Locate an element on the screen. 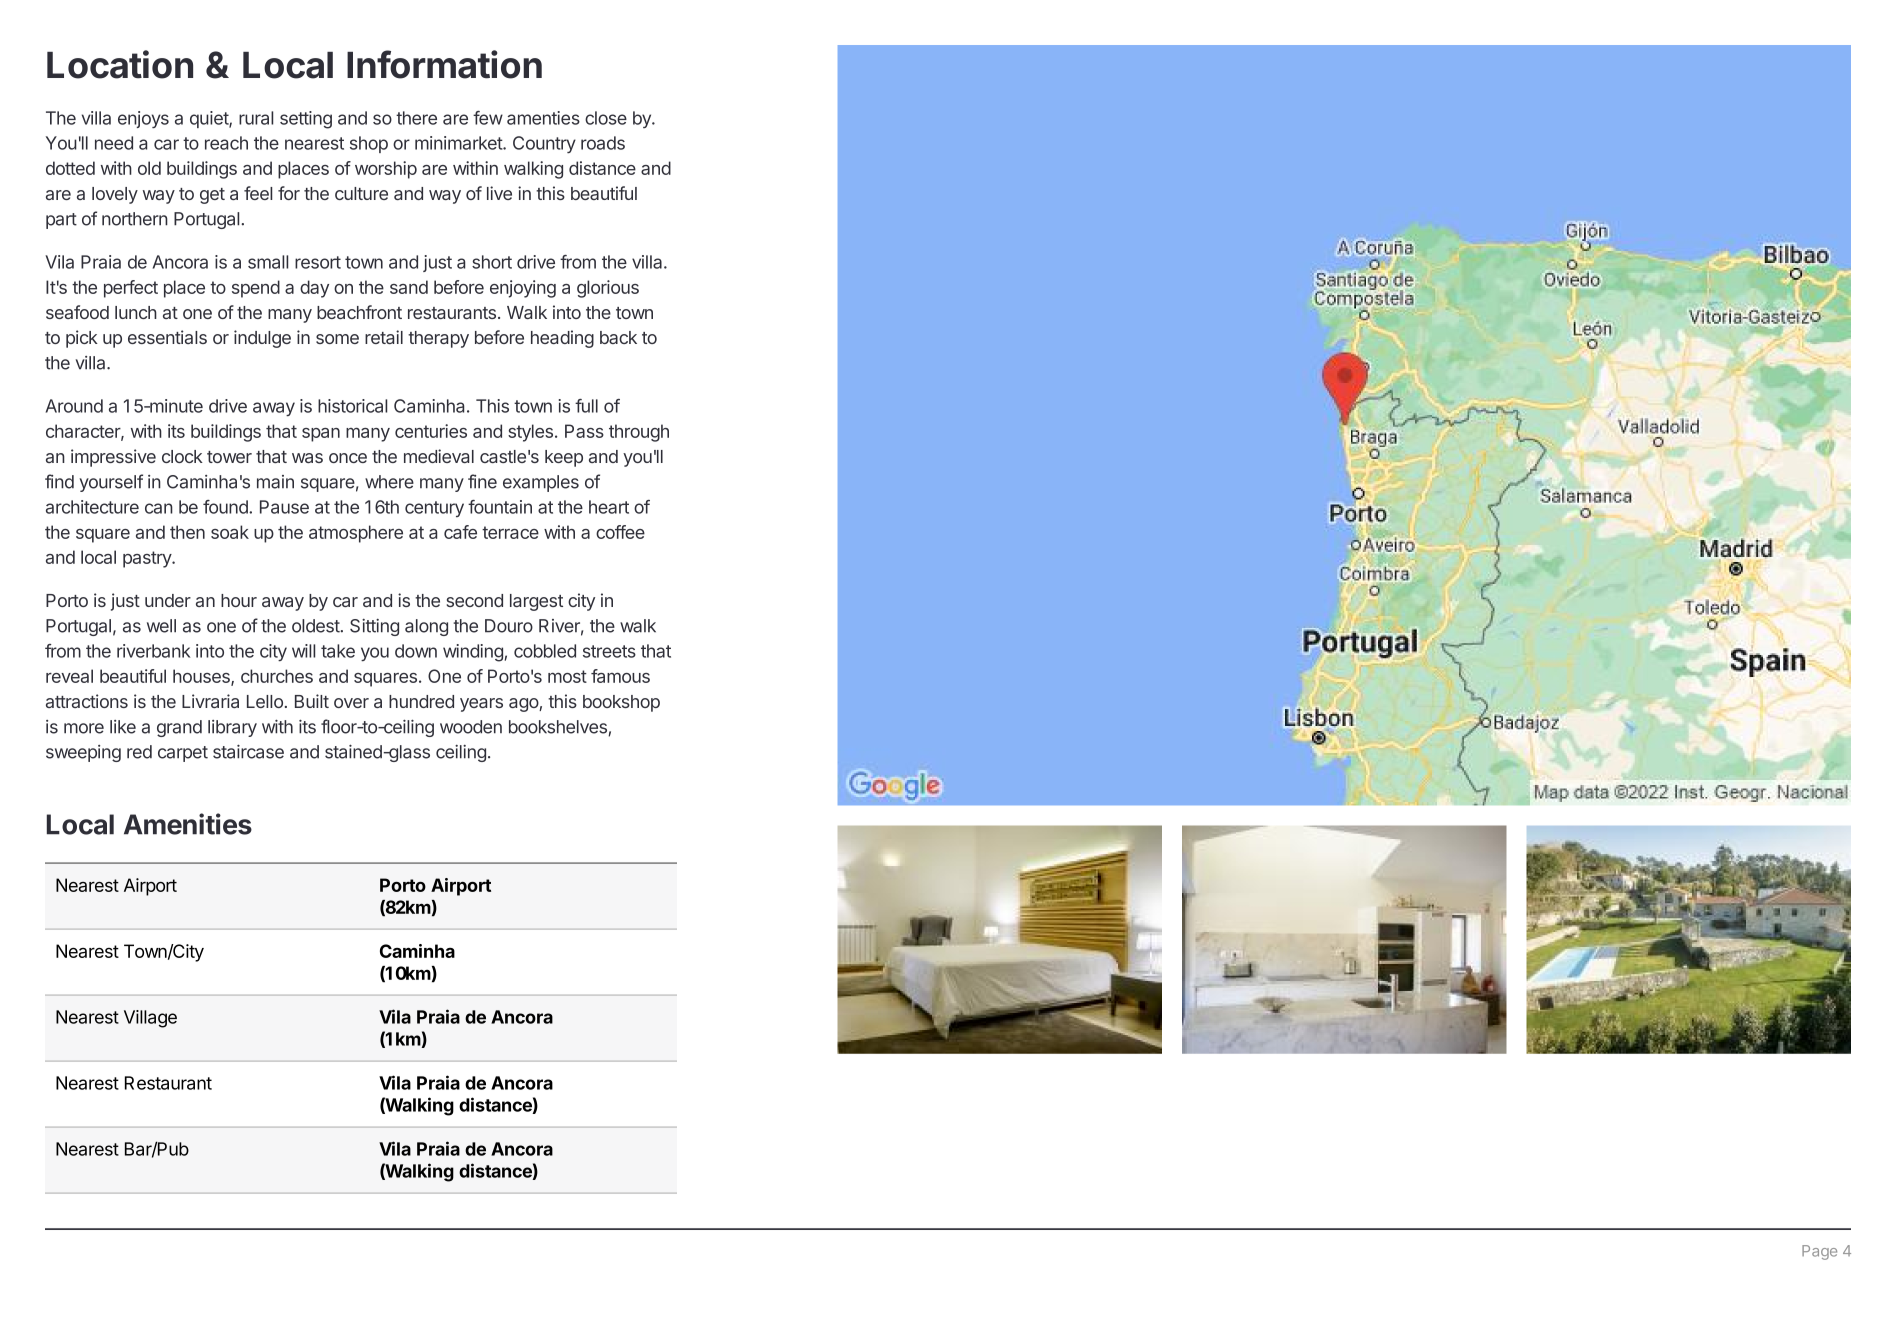 The width and height of the screenshot is (1896, 1341). wooden is located at coordinates (471, 727).
